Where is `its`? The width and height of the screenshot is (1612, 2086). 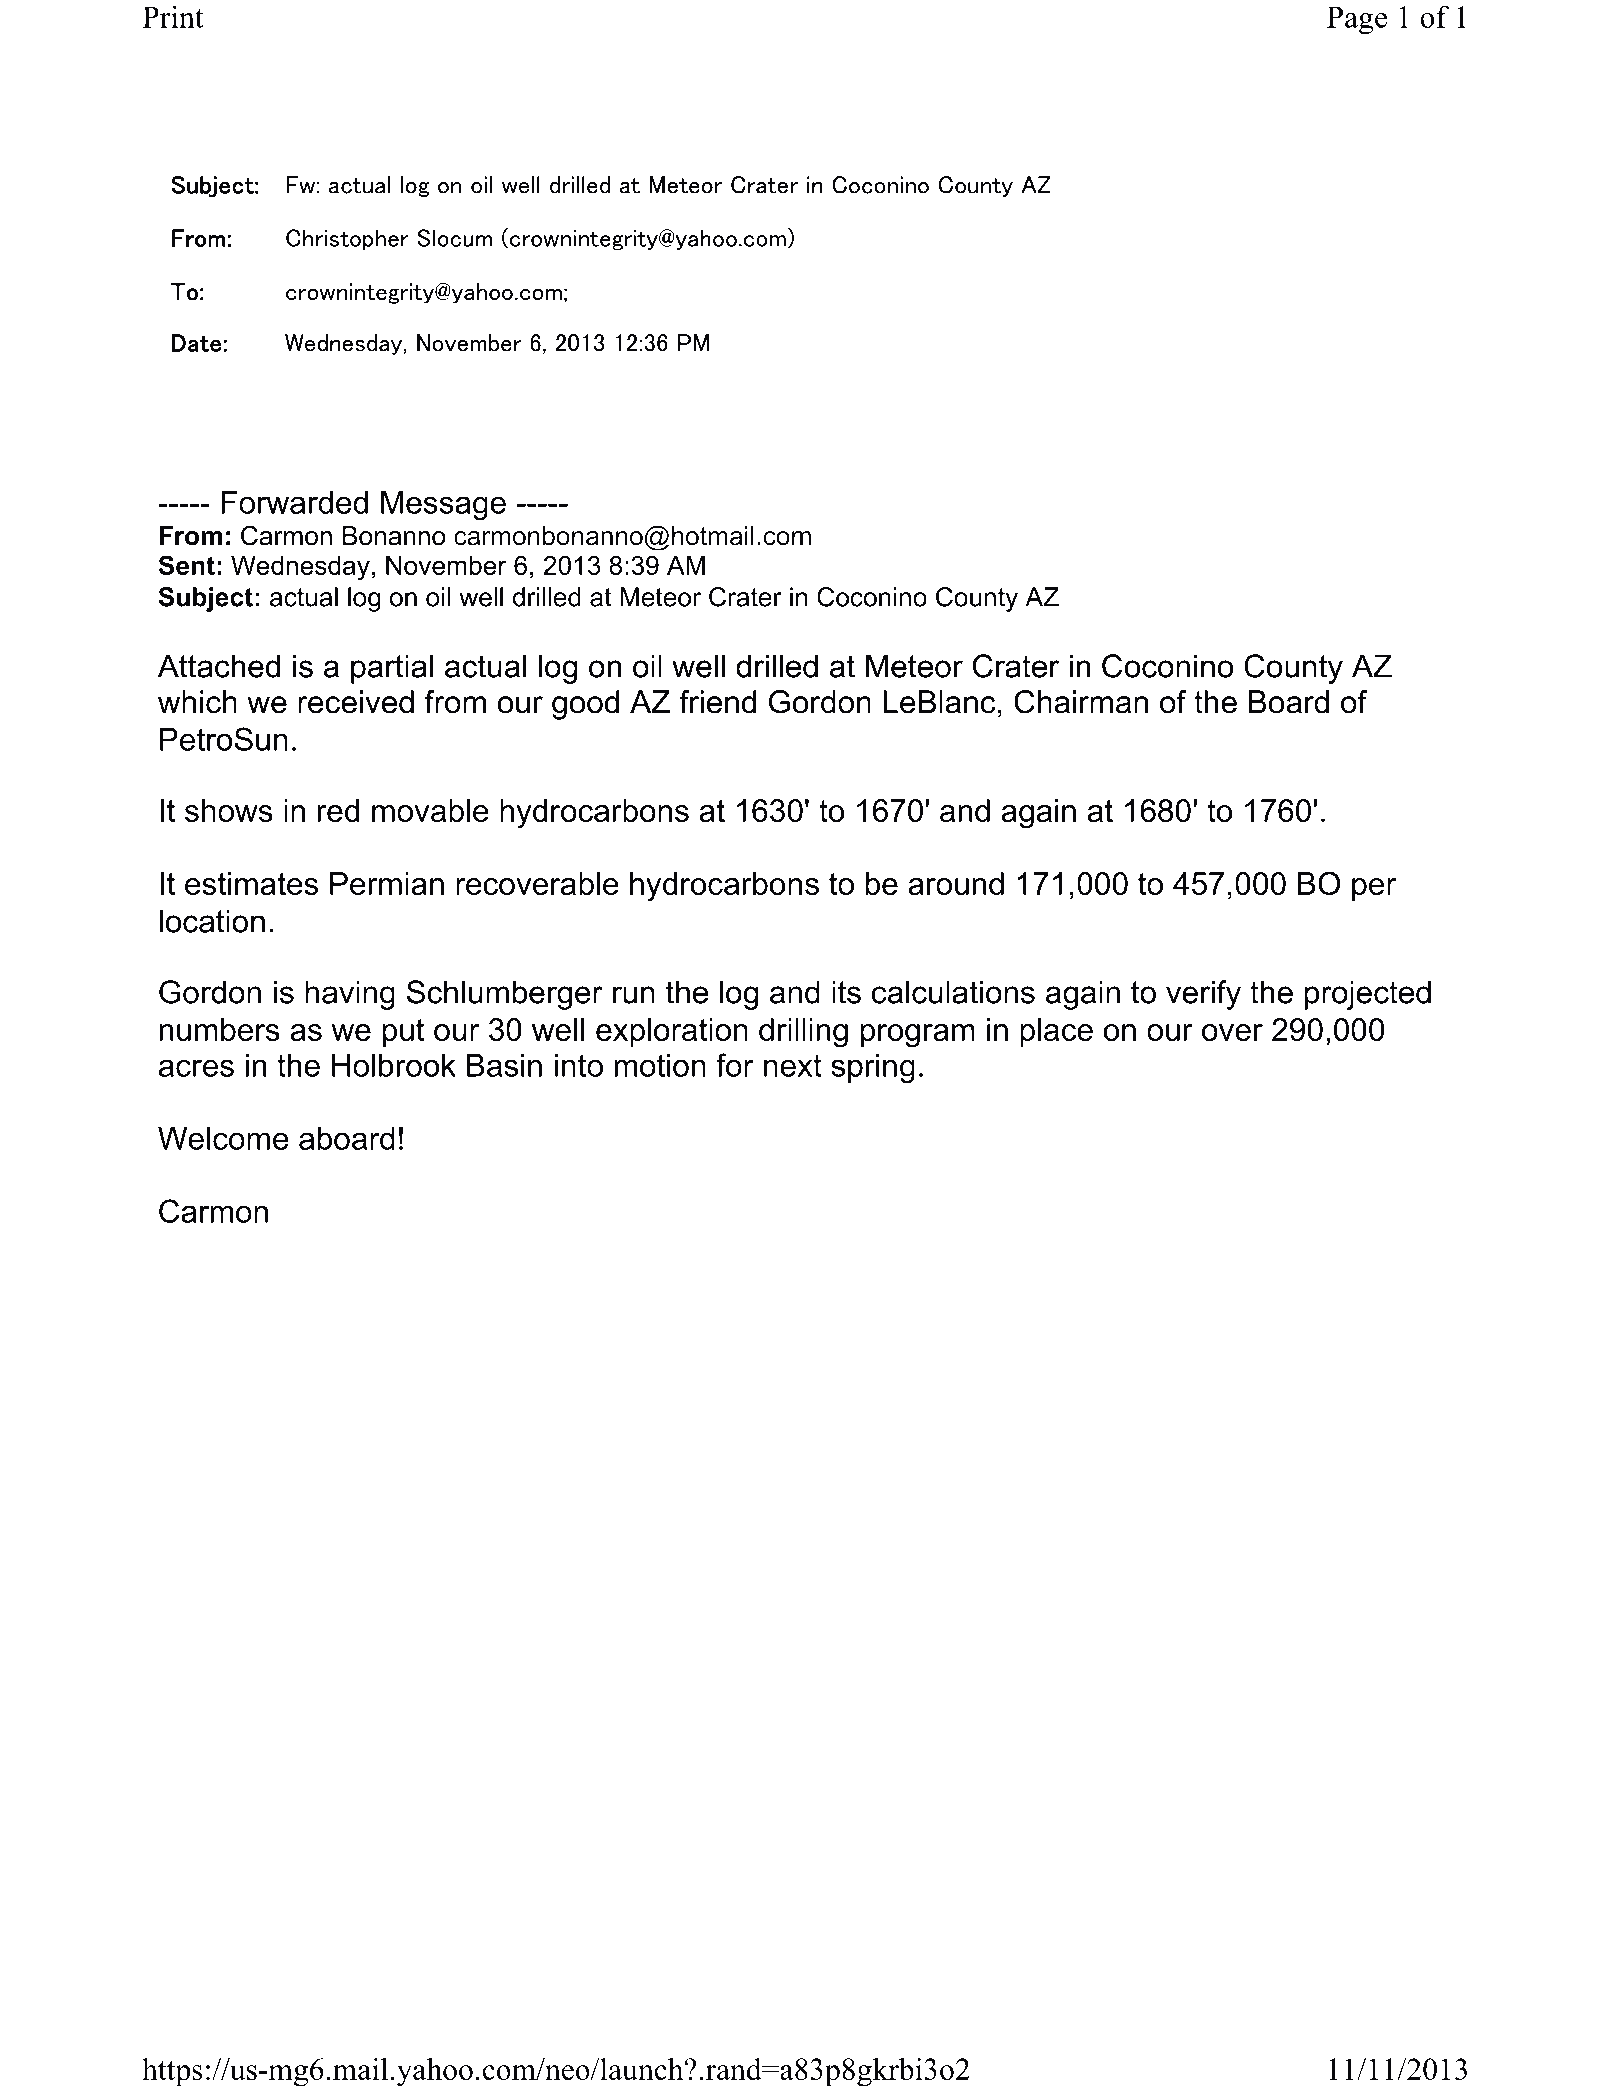
its is located at coordinates (846, 992).
